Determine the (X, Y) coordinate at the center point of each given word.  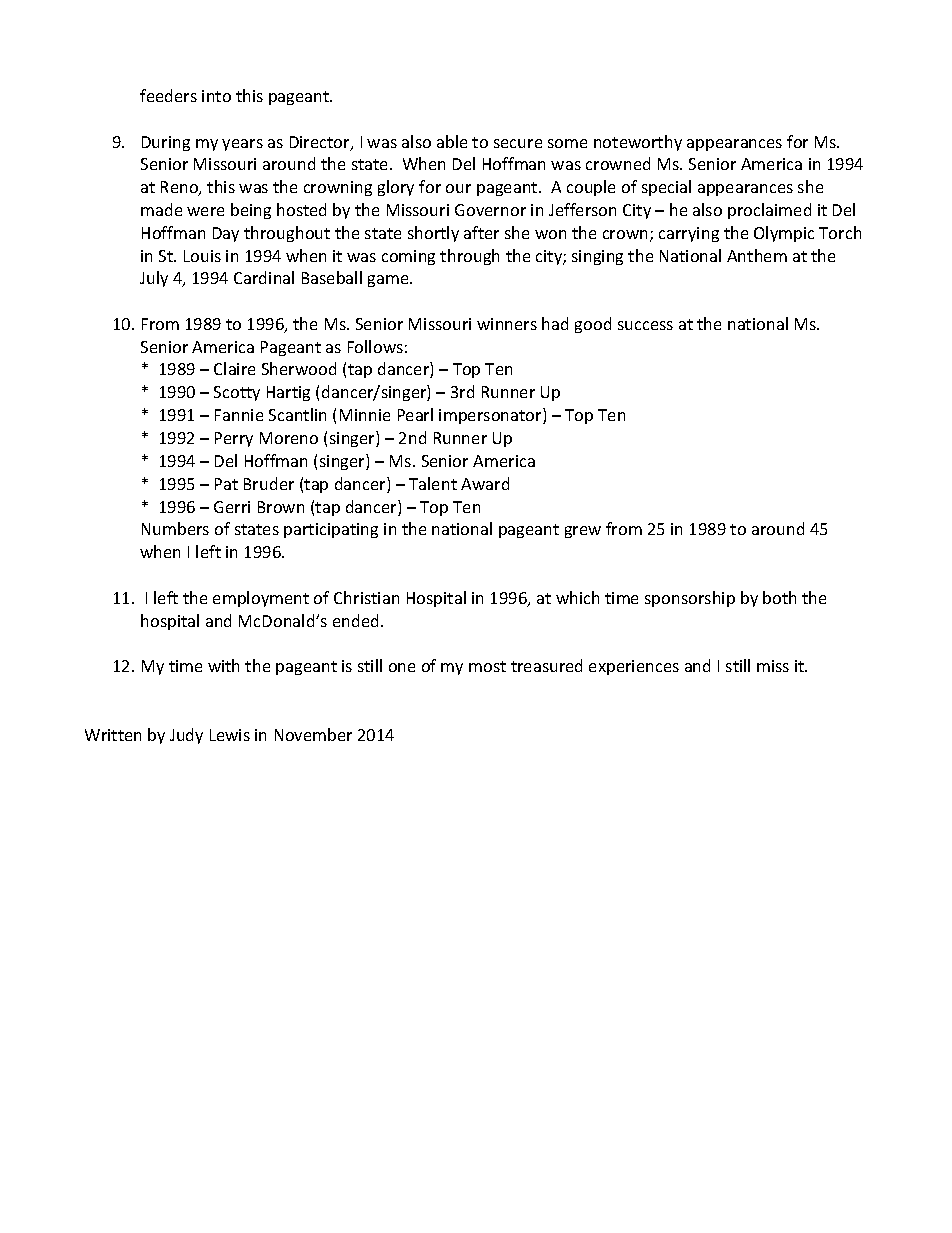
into (216, 96)
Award (485, 483)
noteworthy (638, 143)
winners (507, 324)
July (154, 279)
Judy (186, 736)
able (452, 141)
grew (583, 532)
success (645, 325)
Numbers (175, 528)
